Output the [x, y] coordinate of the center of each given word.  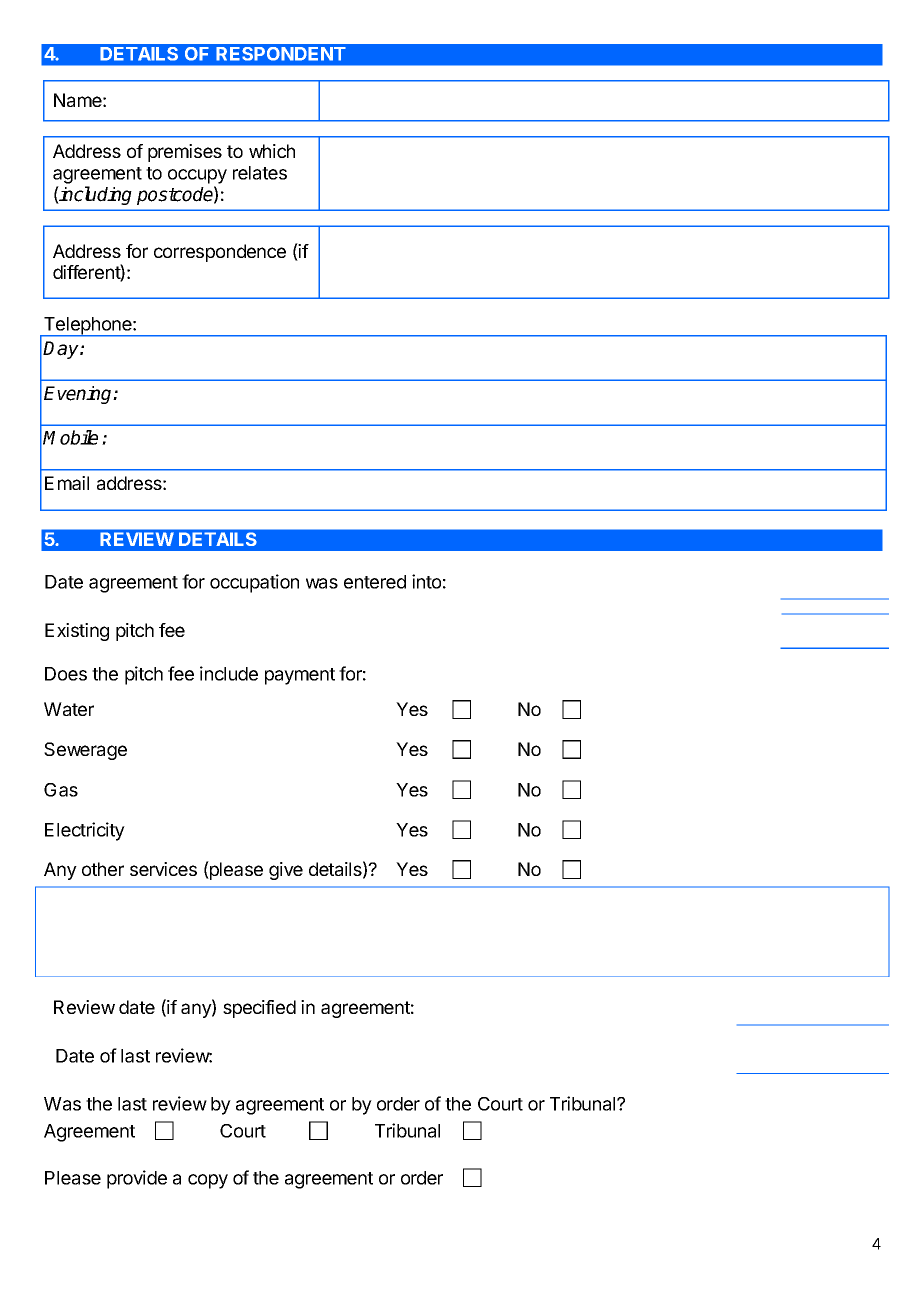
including [95, 195]
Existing [77, 632]
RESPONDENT [281, 53]
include [229, 673]
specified [259, 1009]
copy [208, 1181]
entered [375, 582]
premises [185, 153]
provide [137, 1179]
